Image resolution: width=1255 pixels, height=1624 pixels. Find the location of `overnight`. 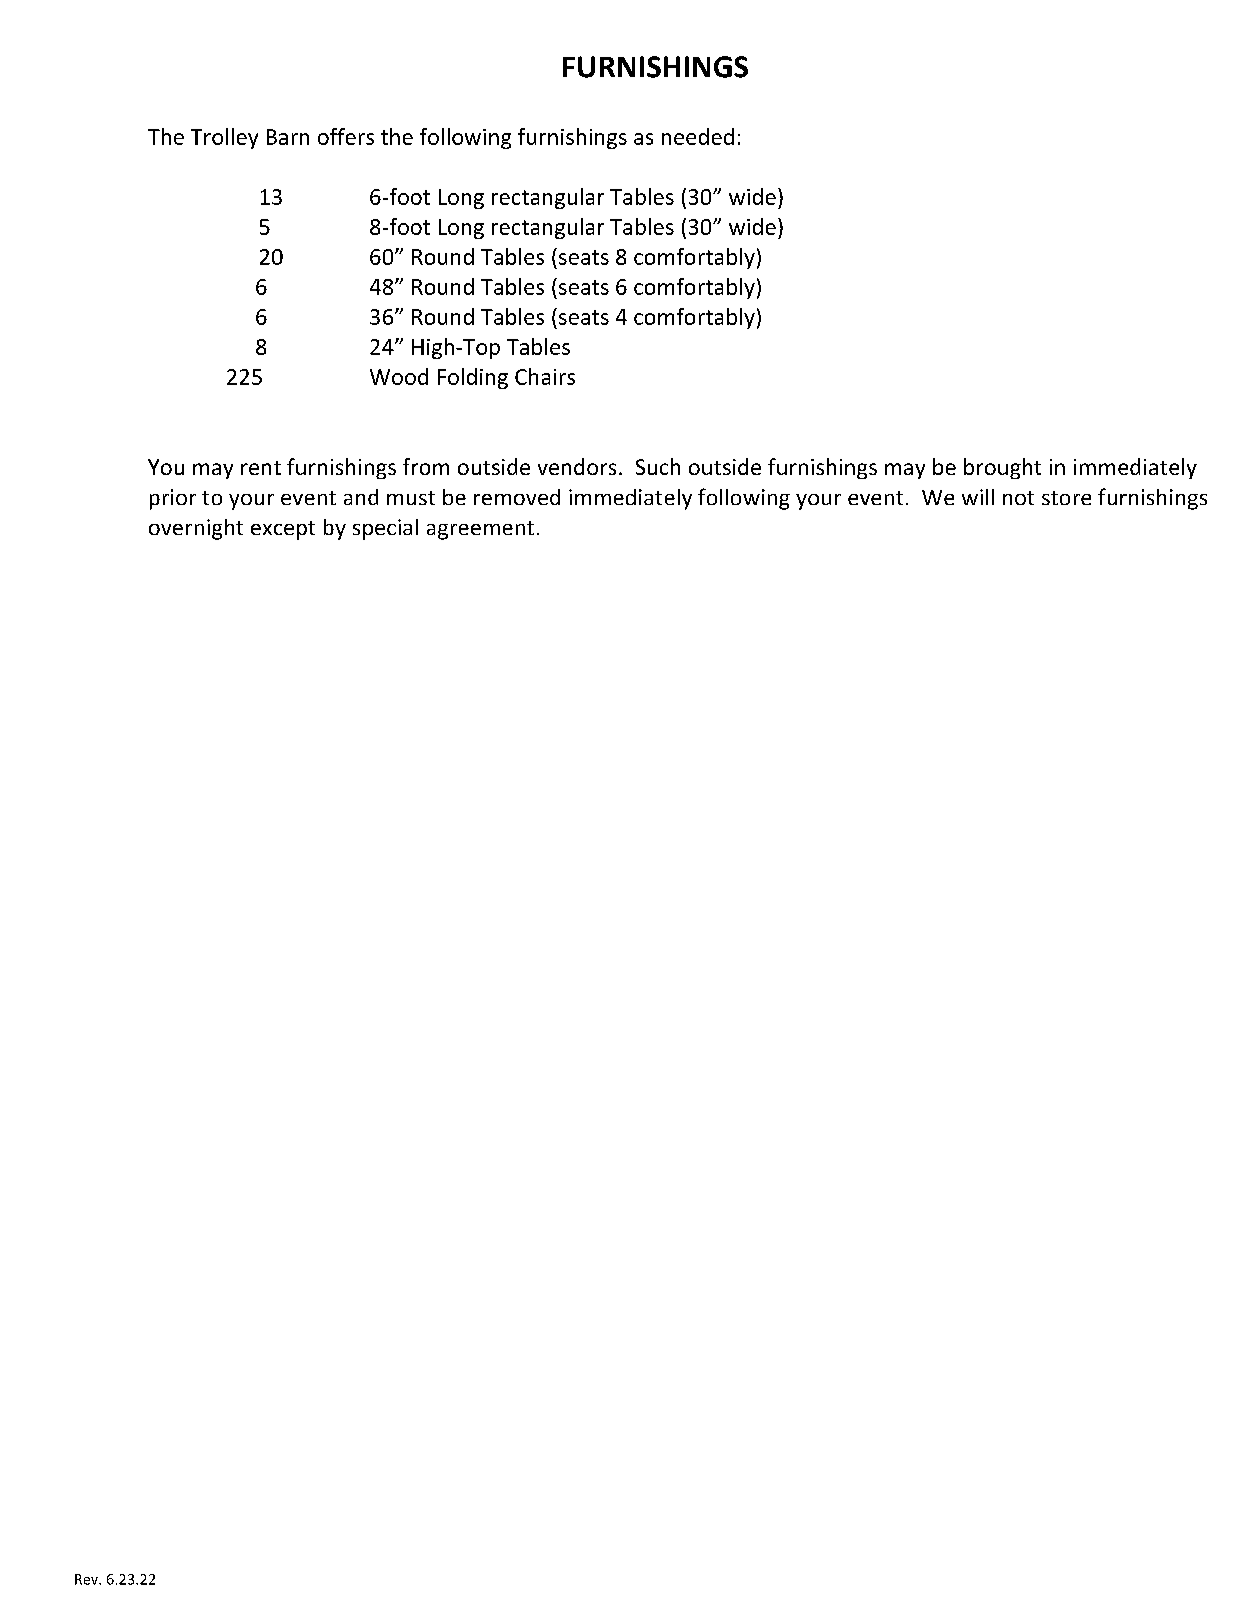

overnight is located at coordinates (196, 529).
